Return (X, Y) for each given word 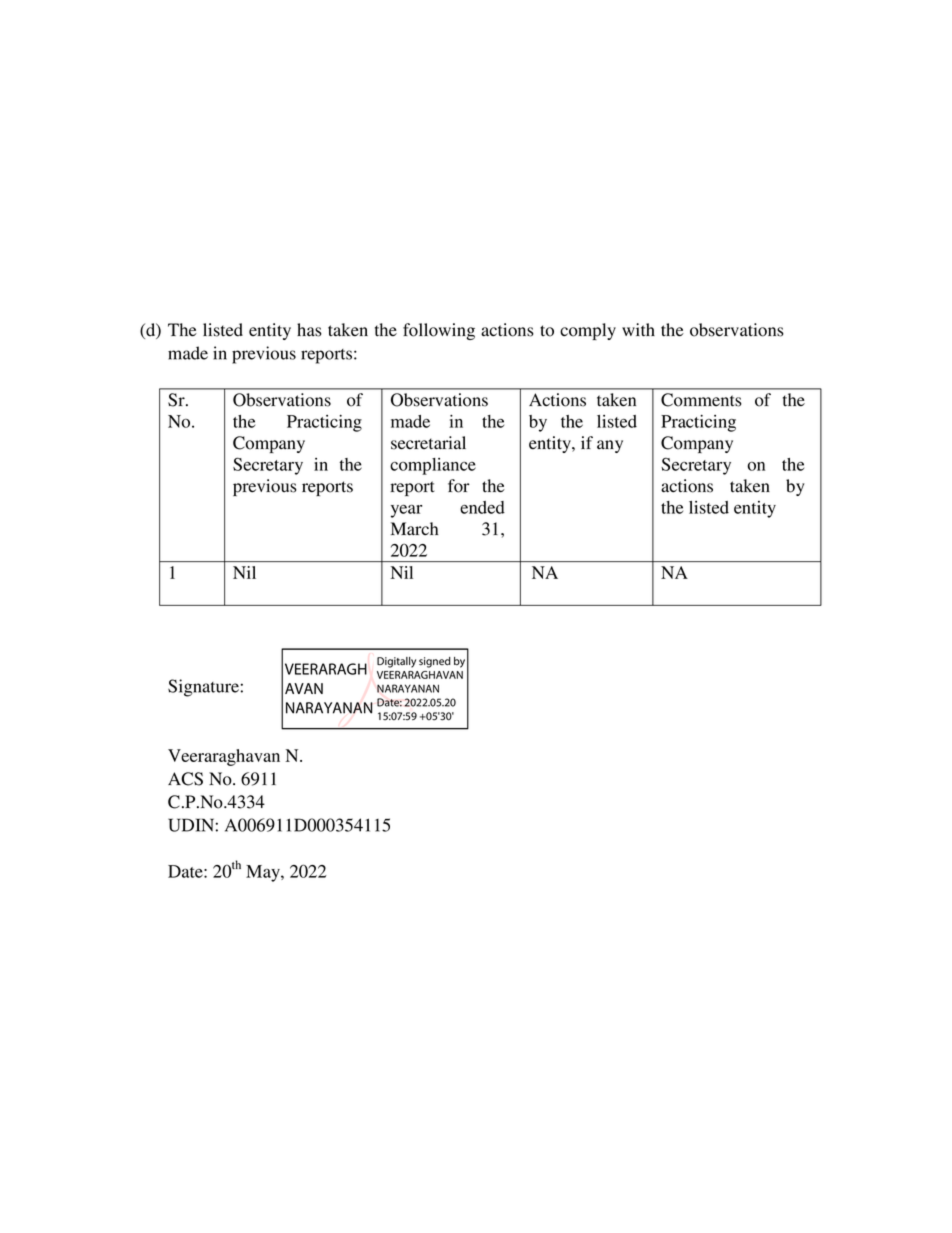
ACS (185, 779)
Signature (203, 688)
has (309, 330)
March (414, 529)
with (638, 330)
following (439, 331)
